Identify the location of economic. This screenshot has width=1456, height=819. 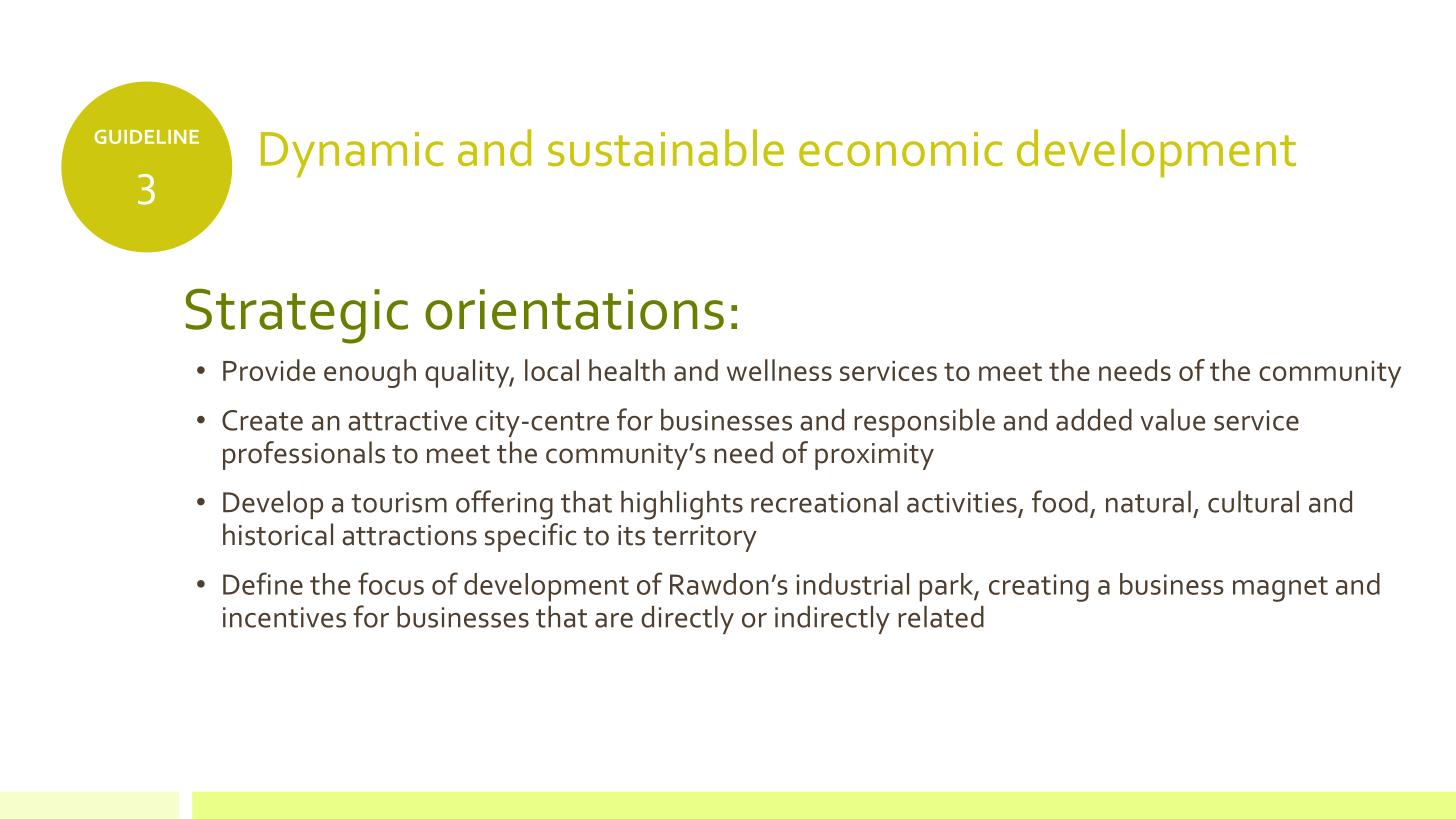
(901, 149).
